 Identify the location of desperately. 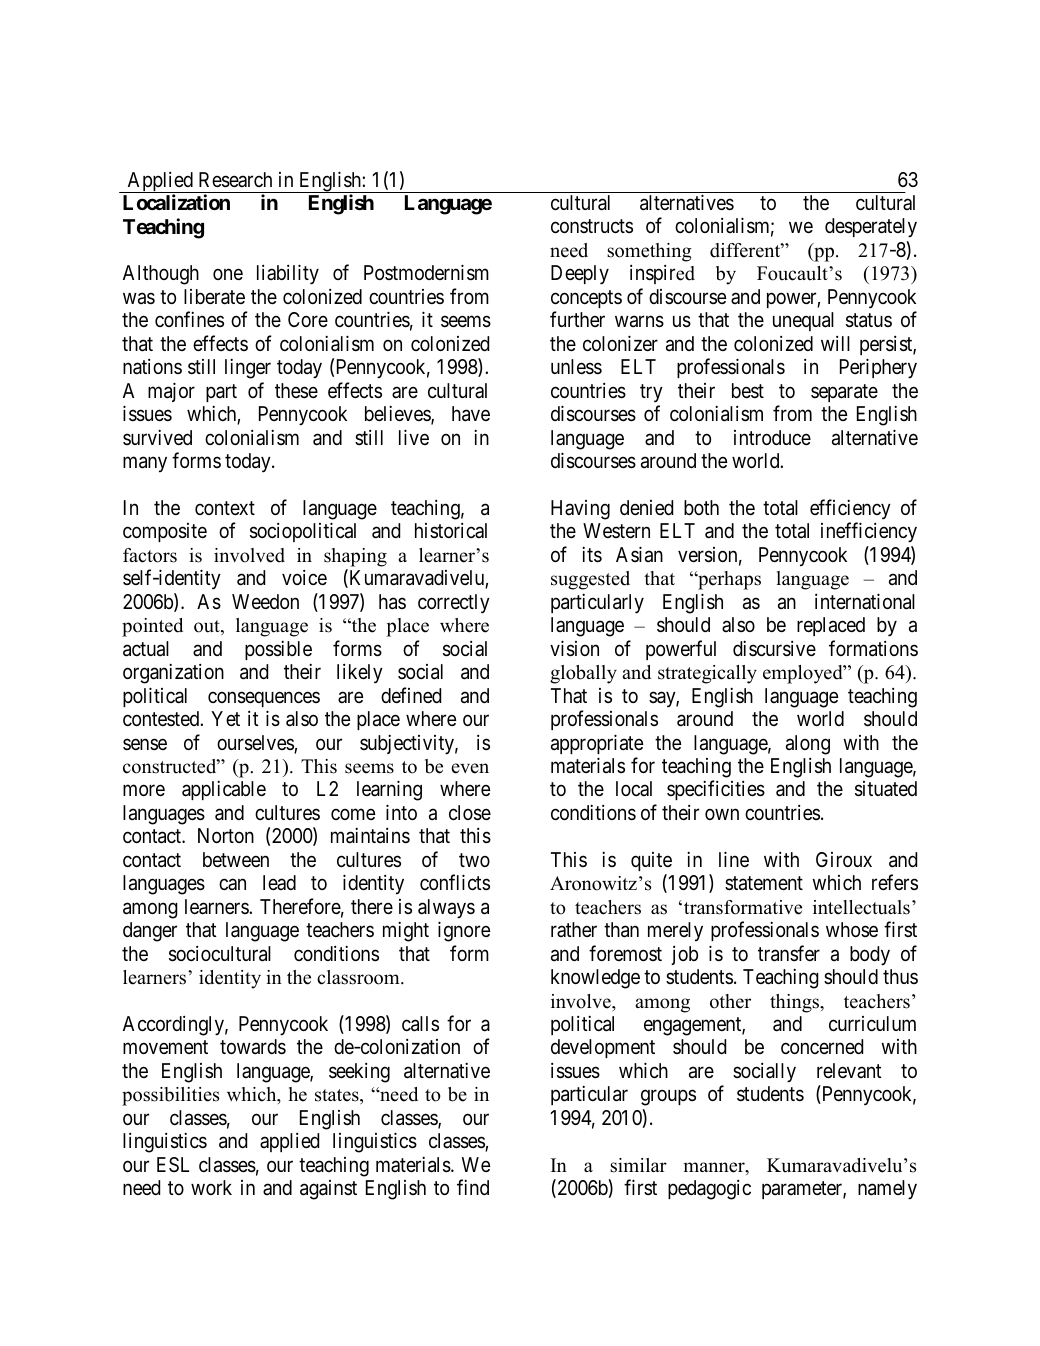
(871, 228).
